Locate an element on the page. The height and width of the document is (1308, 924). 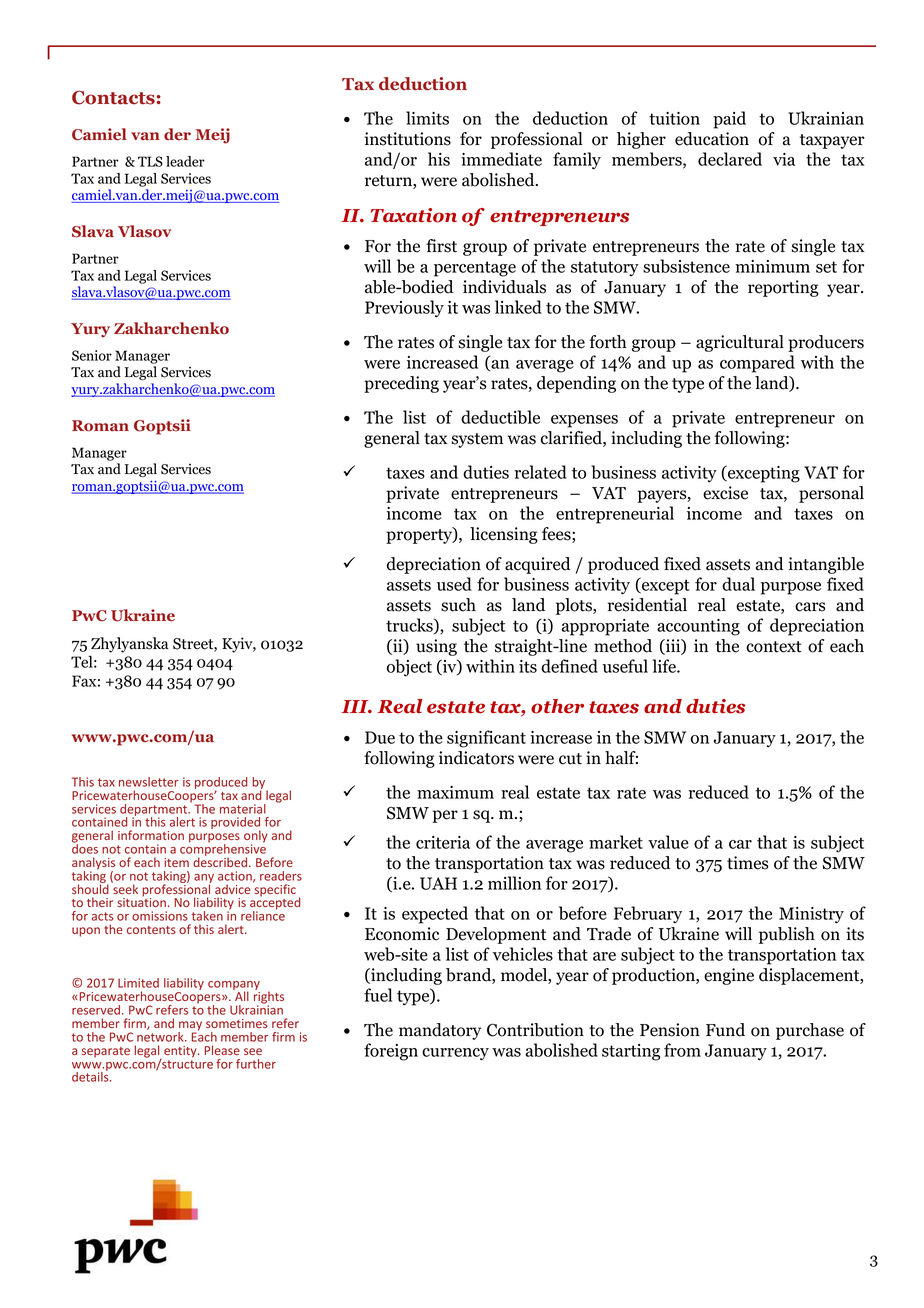
entity is located at coordinates (181, 1052).
